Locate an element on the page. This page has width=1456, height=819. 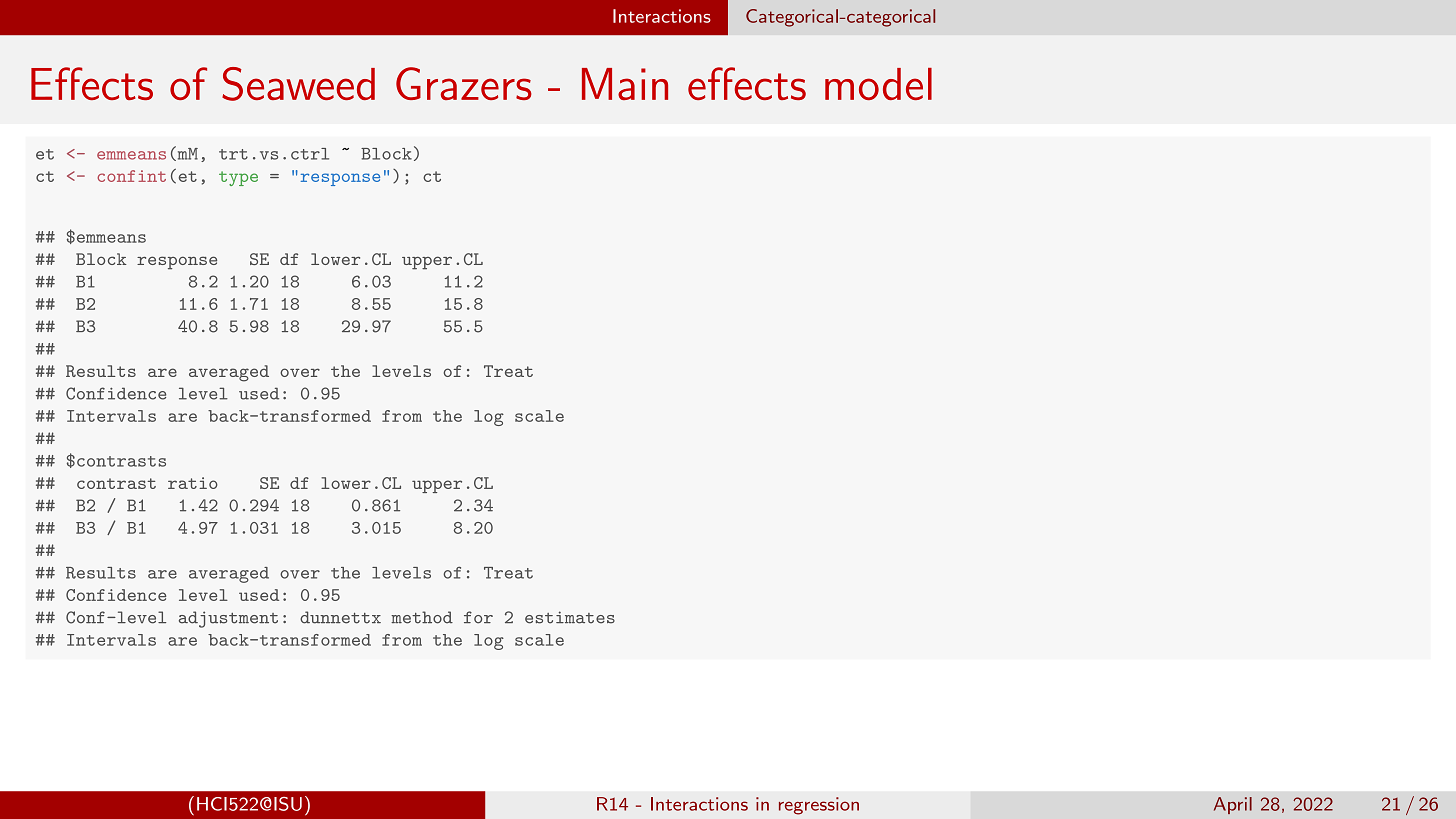
ratio is located at coordinates (193, 483).
